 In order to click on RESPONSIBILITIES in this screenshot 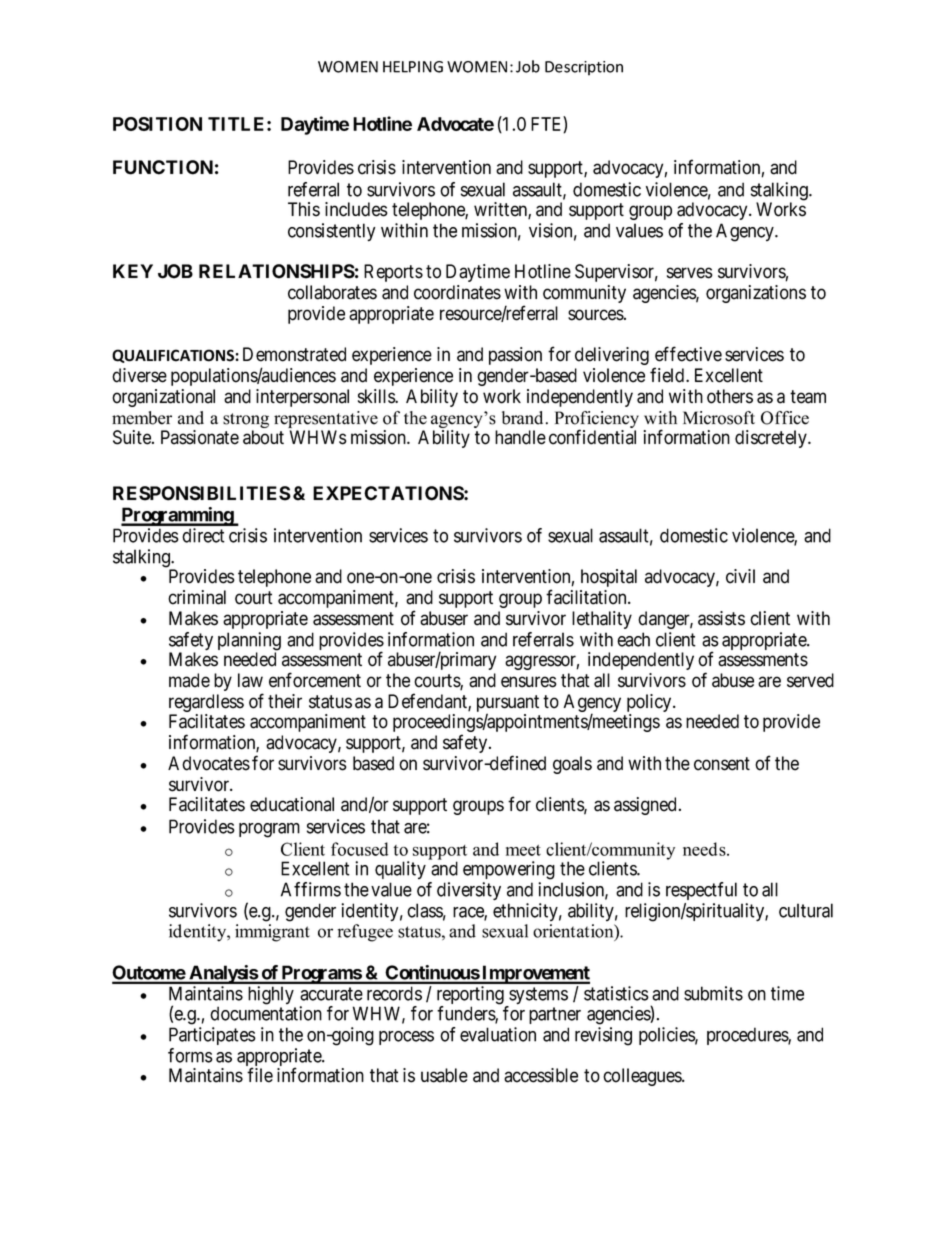, I will do `click(202, 493)`.
